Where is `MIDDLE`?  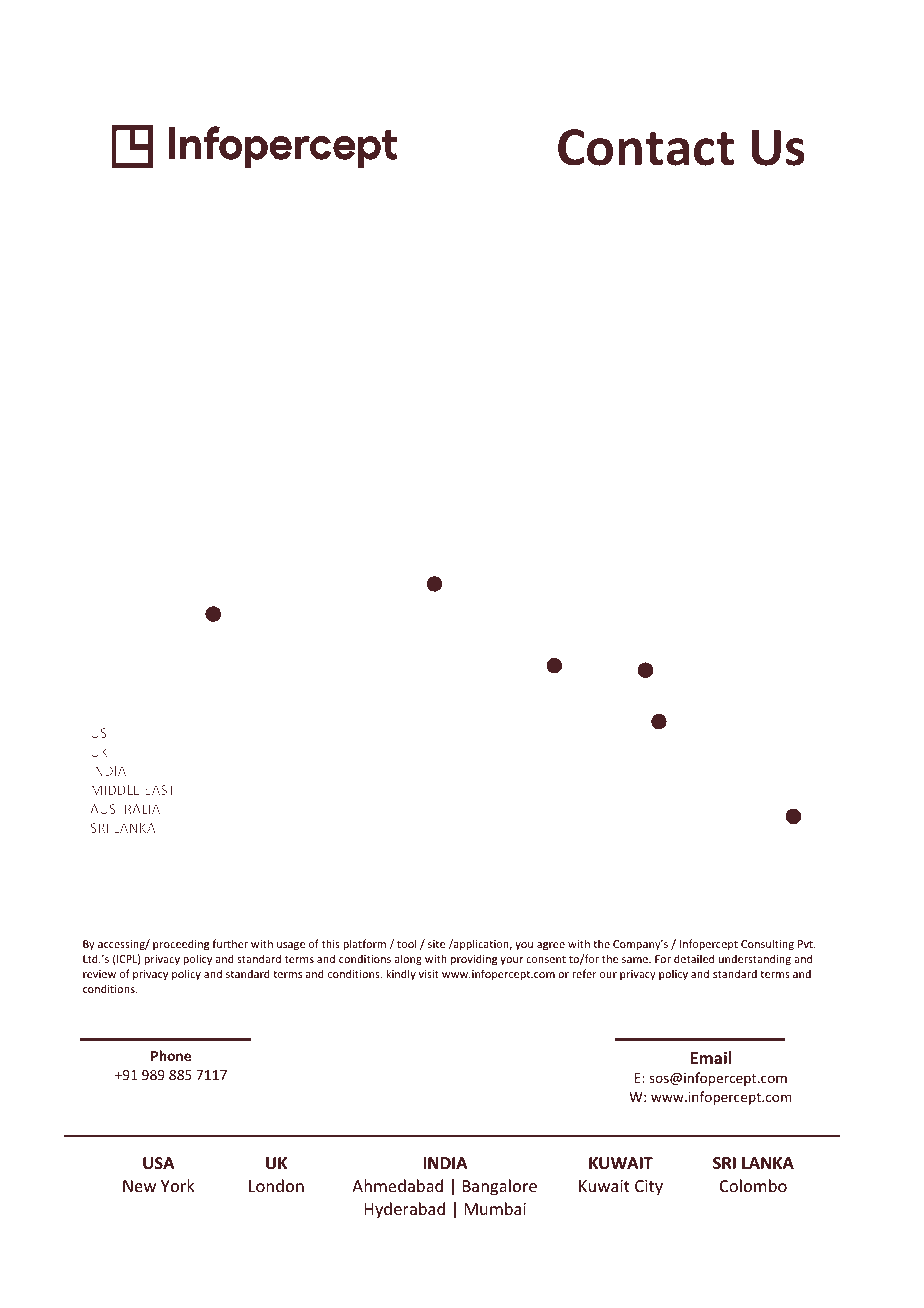
MIDDLE is located at coordinates (115, 790).
